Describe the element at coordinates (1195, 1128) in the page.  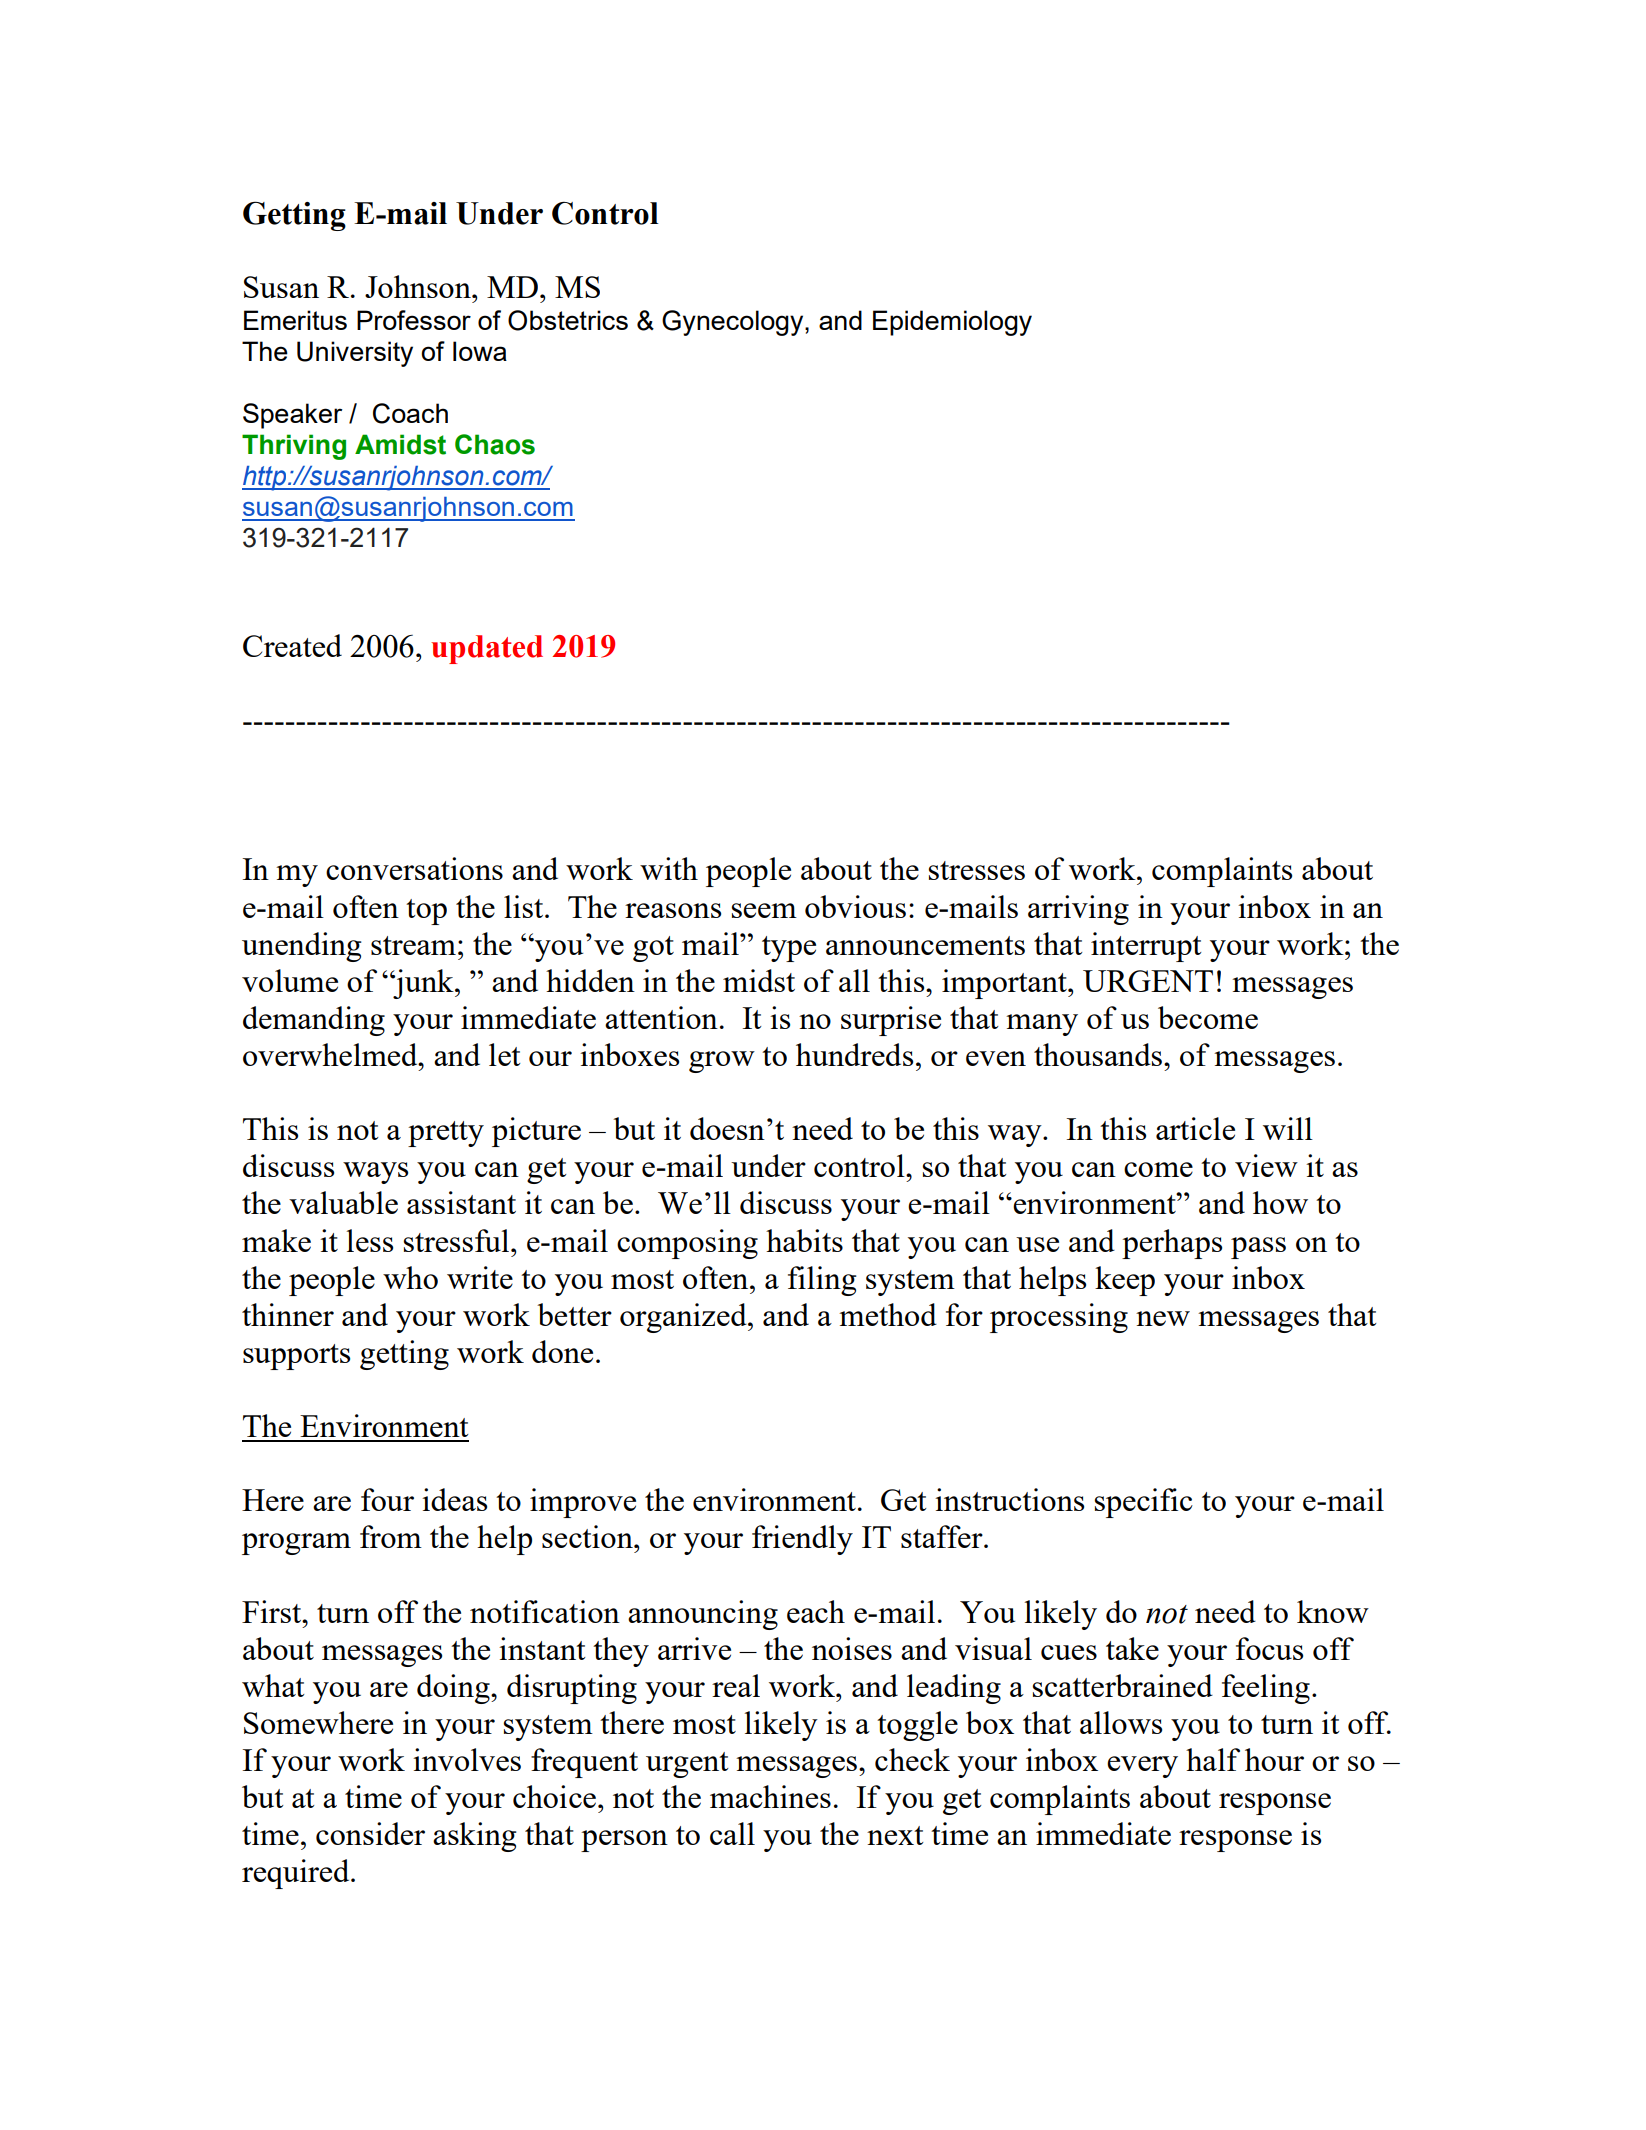
I see `article` at that location.
